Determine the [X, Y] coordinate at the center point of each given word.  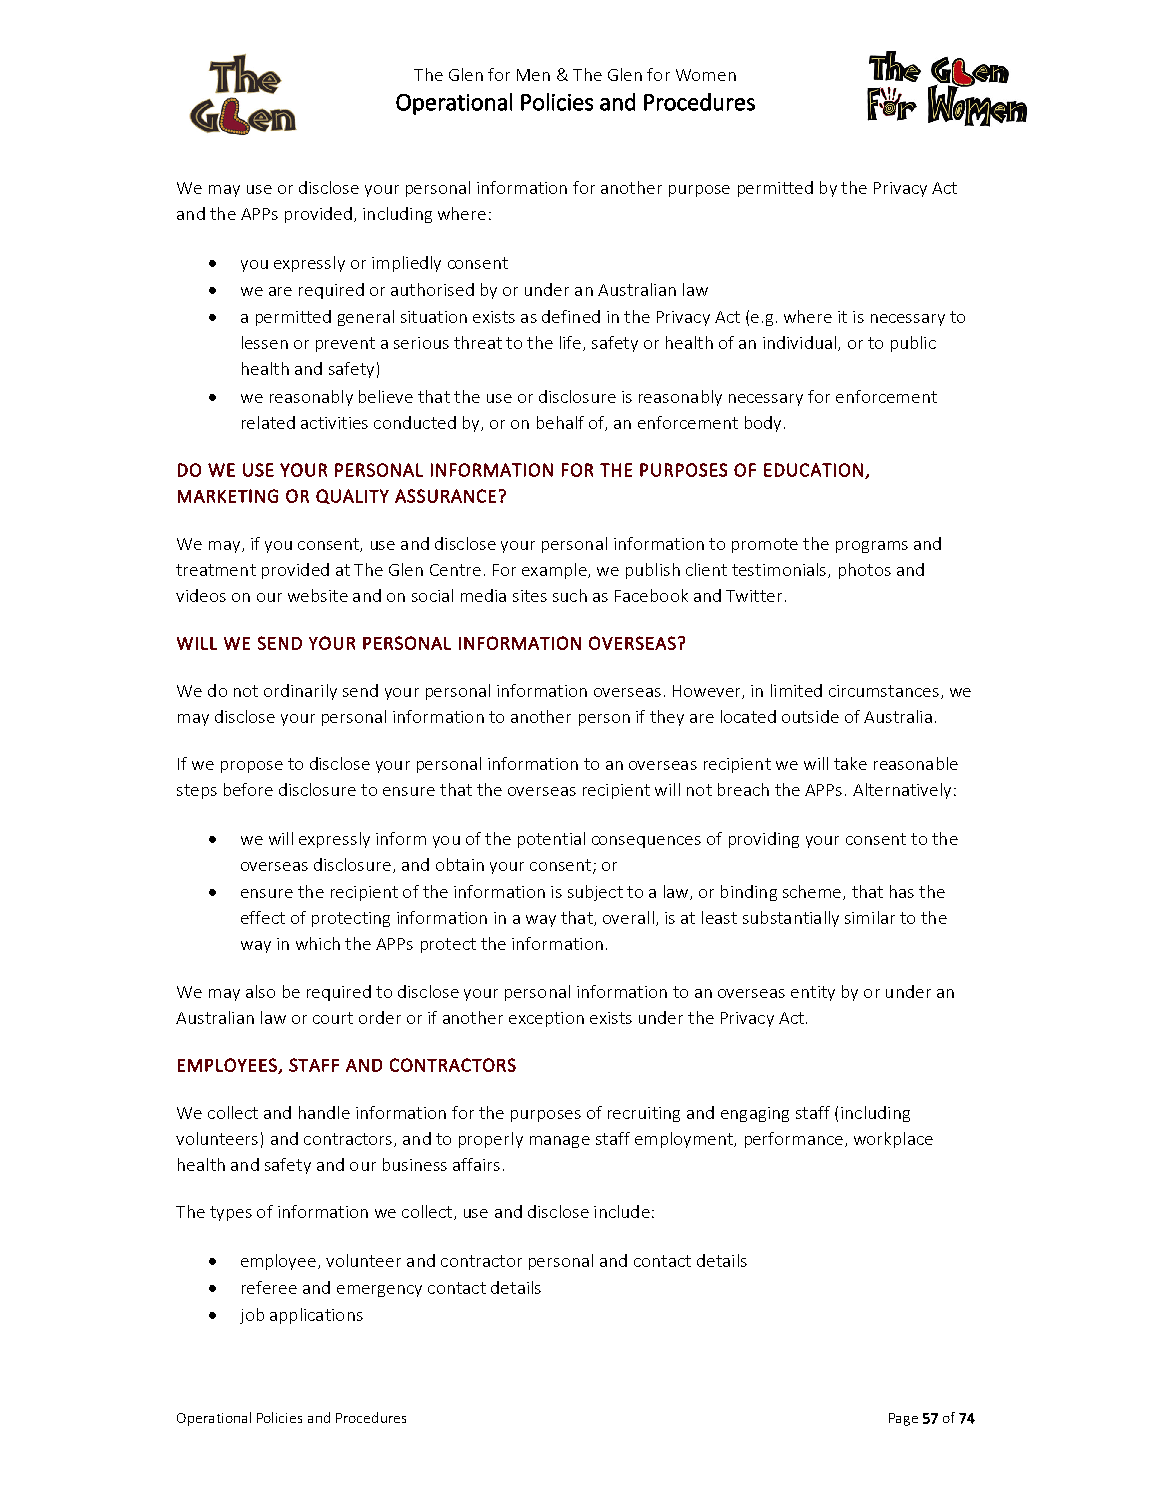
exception [546, 1019]
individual [799, 342]
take [850, 763]
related [268, 422]
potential [551, 840]
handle [324, 1112]
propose [252, 767]
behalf [560, 422]
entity [813, 993]
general [366, 318]
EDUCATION [813, 470]
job [252, 1316]
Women [706, 75]
